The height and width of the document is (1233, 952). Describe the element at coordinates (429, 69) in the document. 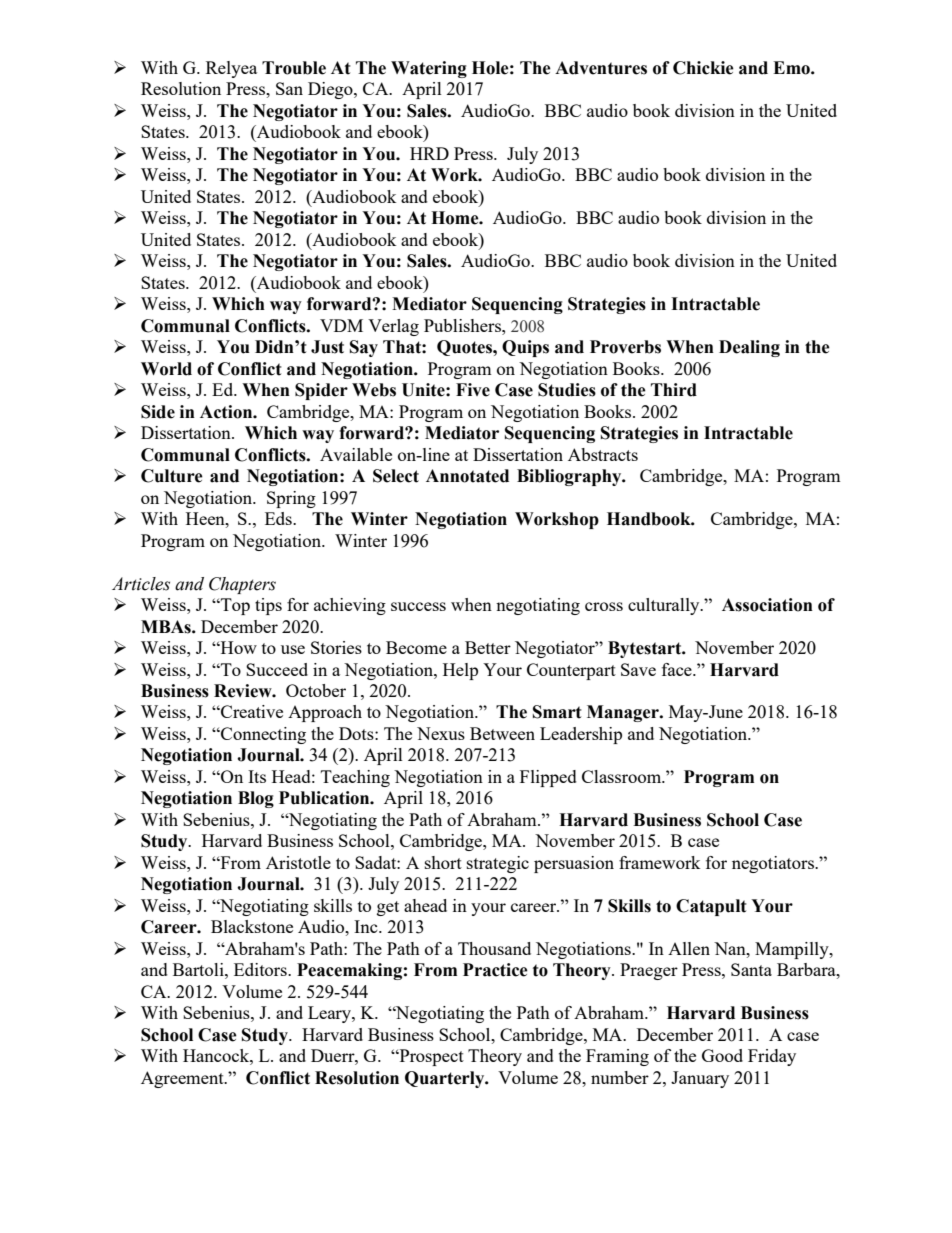

I see `Watering` at that location.
